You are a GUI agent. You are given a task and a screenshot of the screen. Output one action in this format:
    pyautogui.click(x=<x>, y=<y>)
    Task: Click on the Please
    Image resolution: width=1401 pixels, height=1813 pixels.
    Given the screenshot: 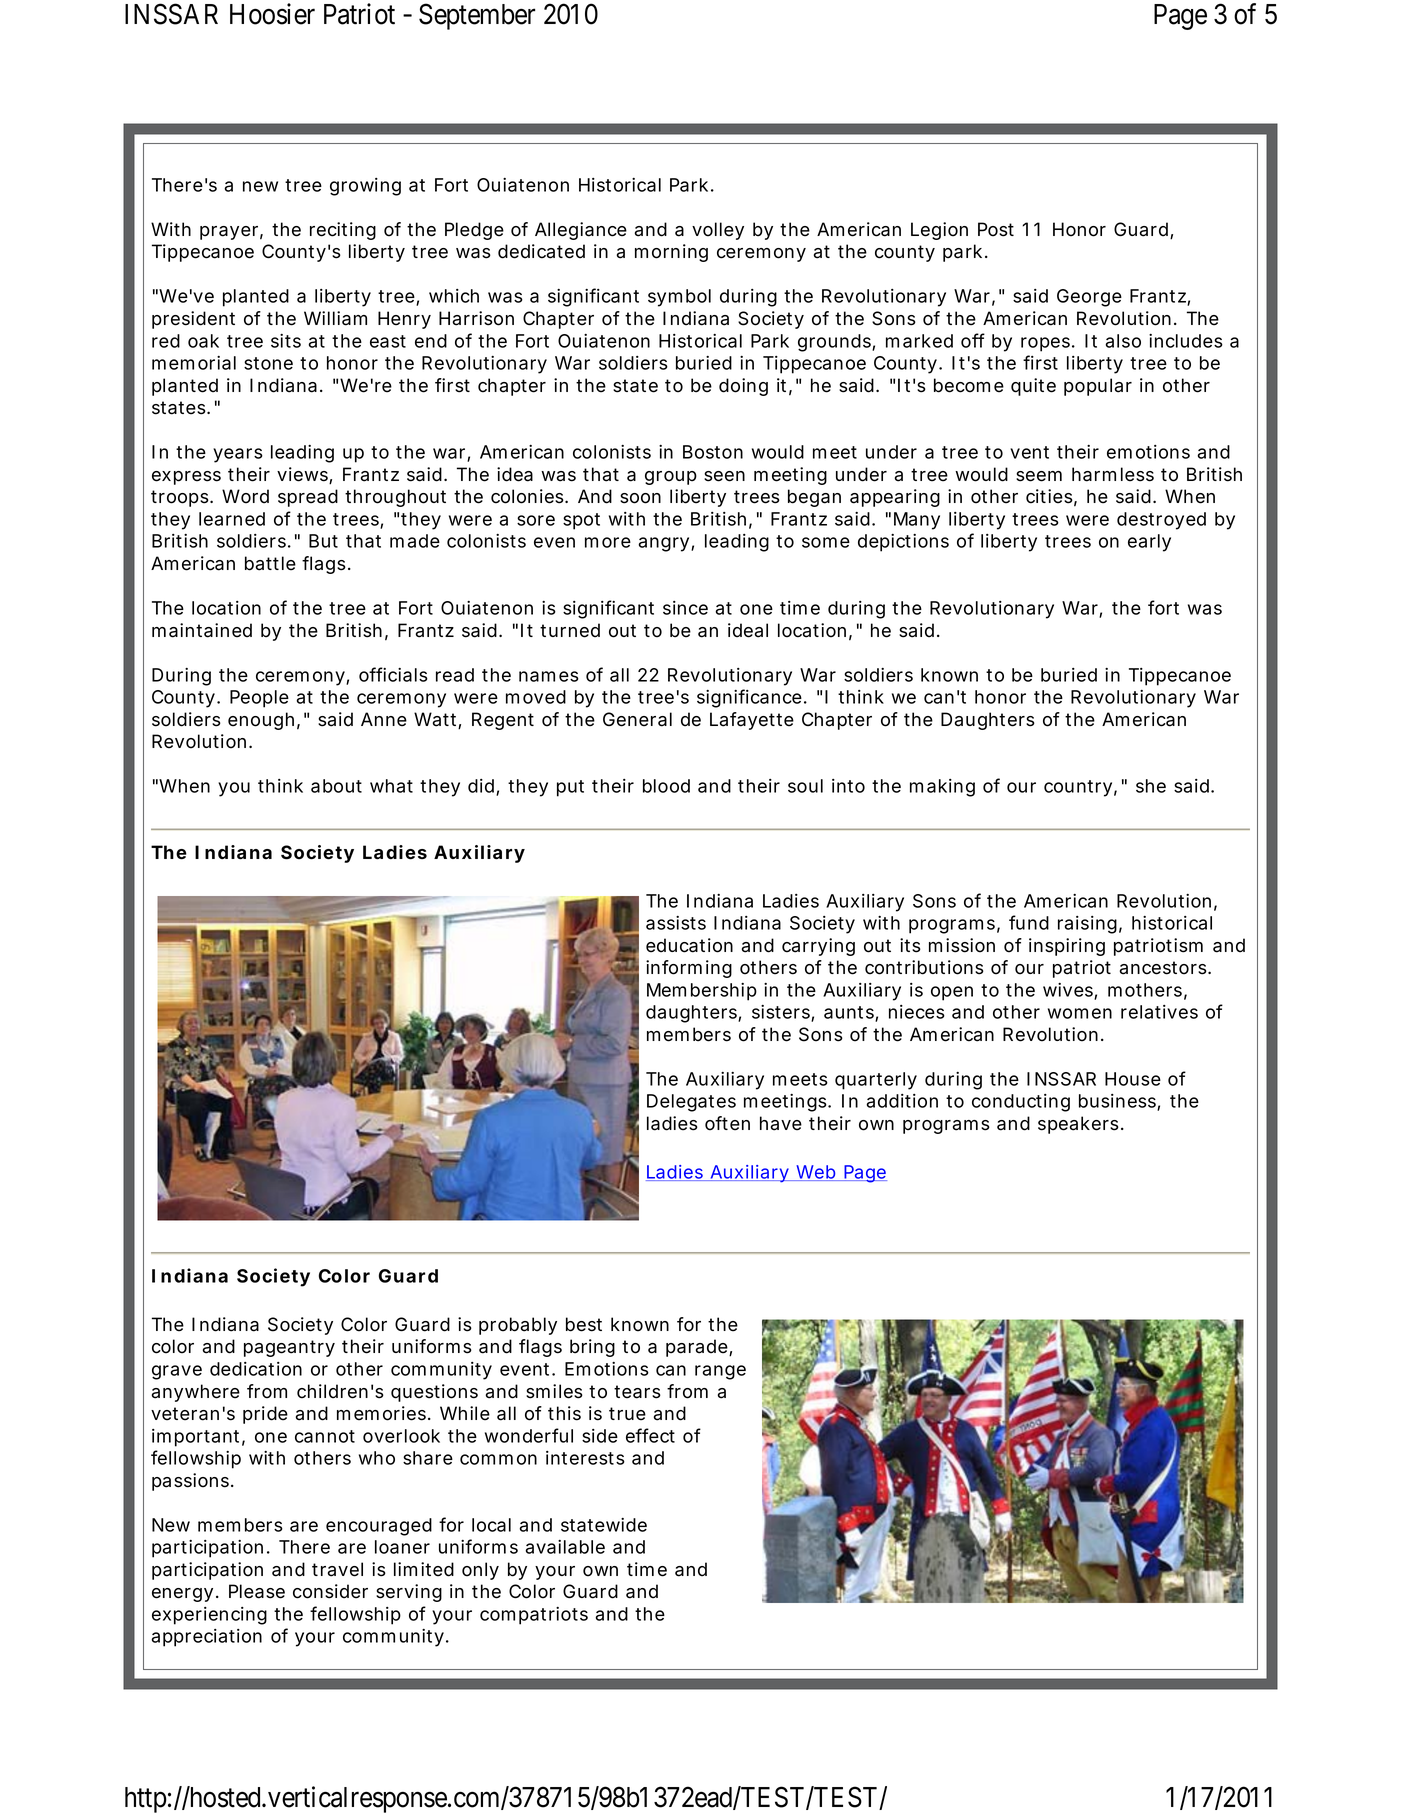 What is the action you would take?
    pyautogui.click(x=257, y=1591)
